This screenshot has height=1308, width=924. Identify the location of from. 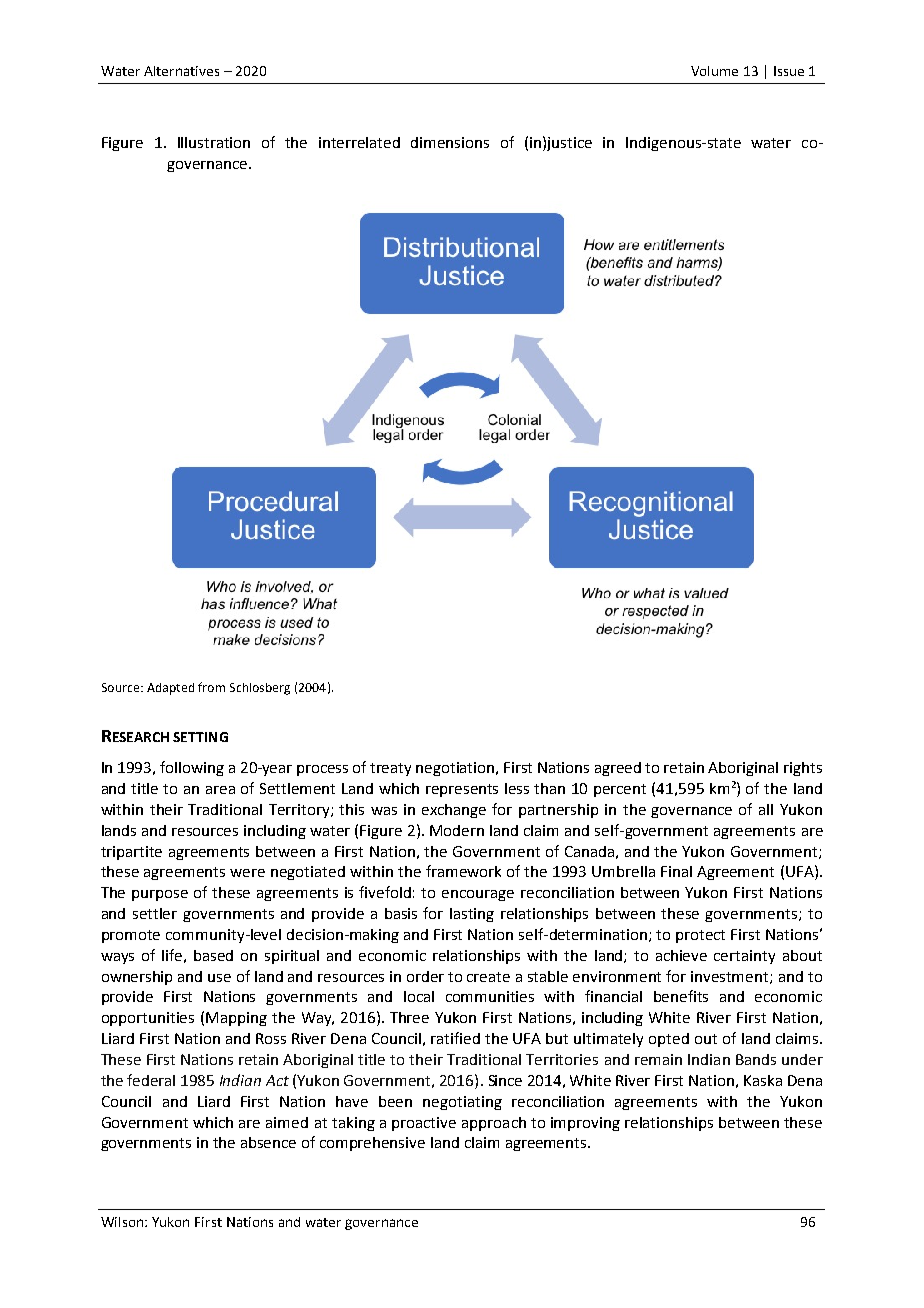
(211, 687).
